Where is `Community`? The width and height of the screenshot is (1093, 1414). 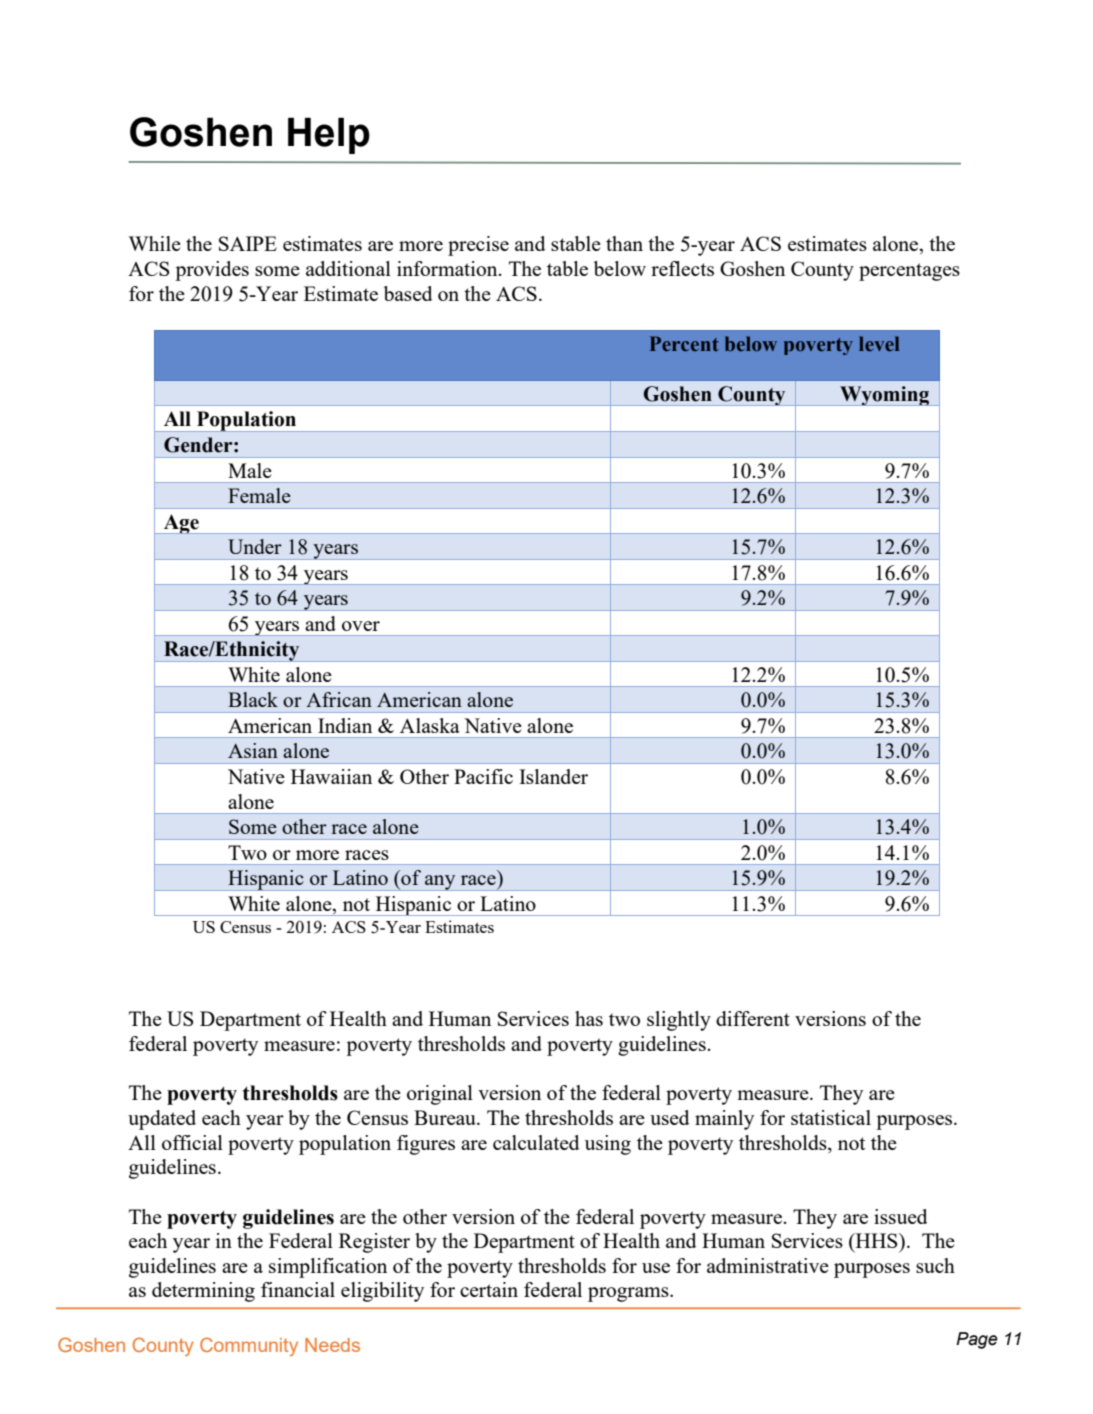
Community is located at coordinates (249, 1346).
